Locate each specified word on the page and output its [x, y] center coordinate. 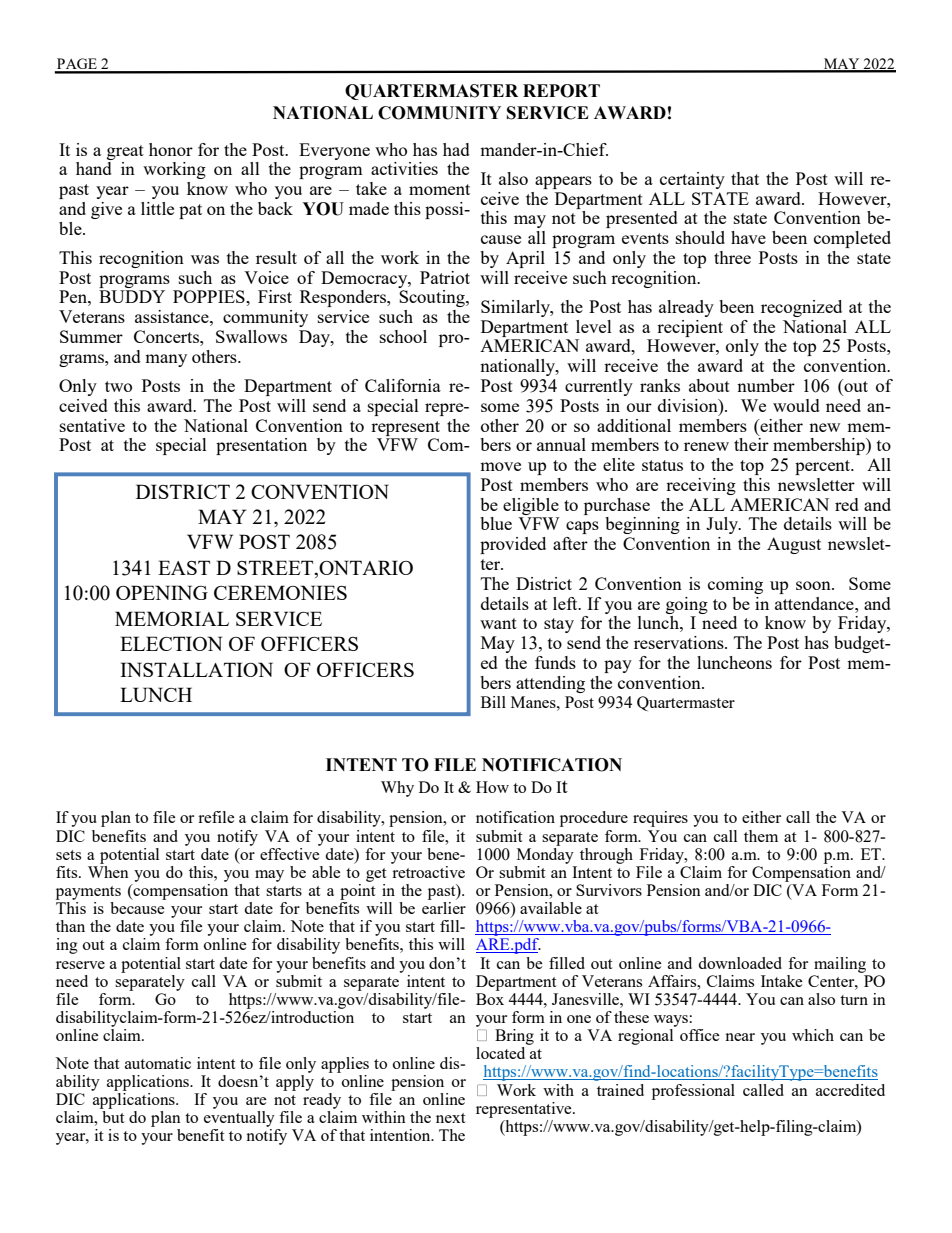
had [456, 149]
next [450, 1118]
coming [735, 585]
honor [171, 149]
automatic [158, 1063]
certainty [692, 180]
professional [693, 1092]
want [498, 623]
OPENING [162, 592]
